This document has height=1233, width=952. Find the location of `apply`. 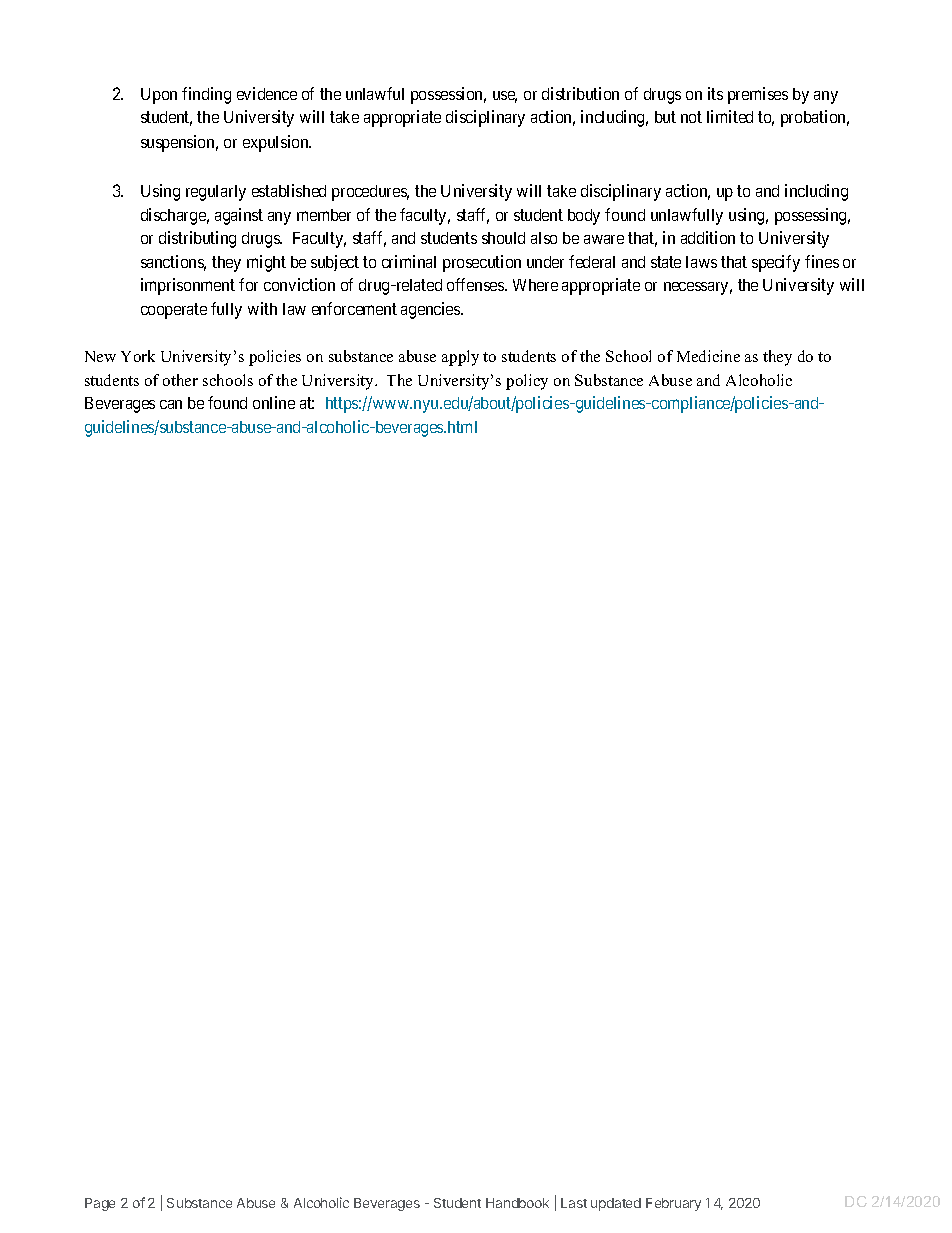

apply is located at coordinates (460, 358).
